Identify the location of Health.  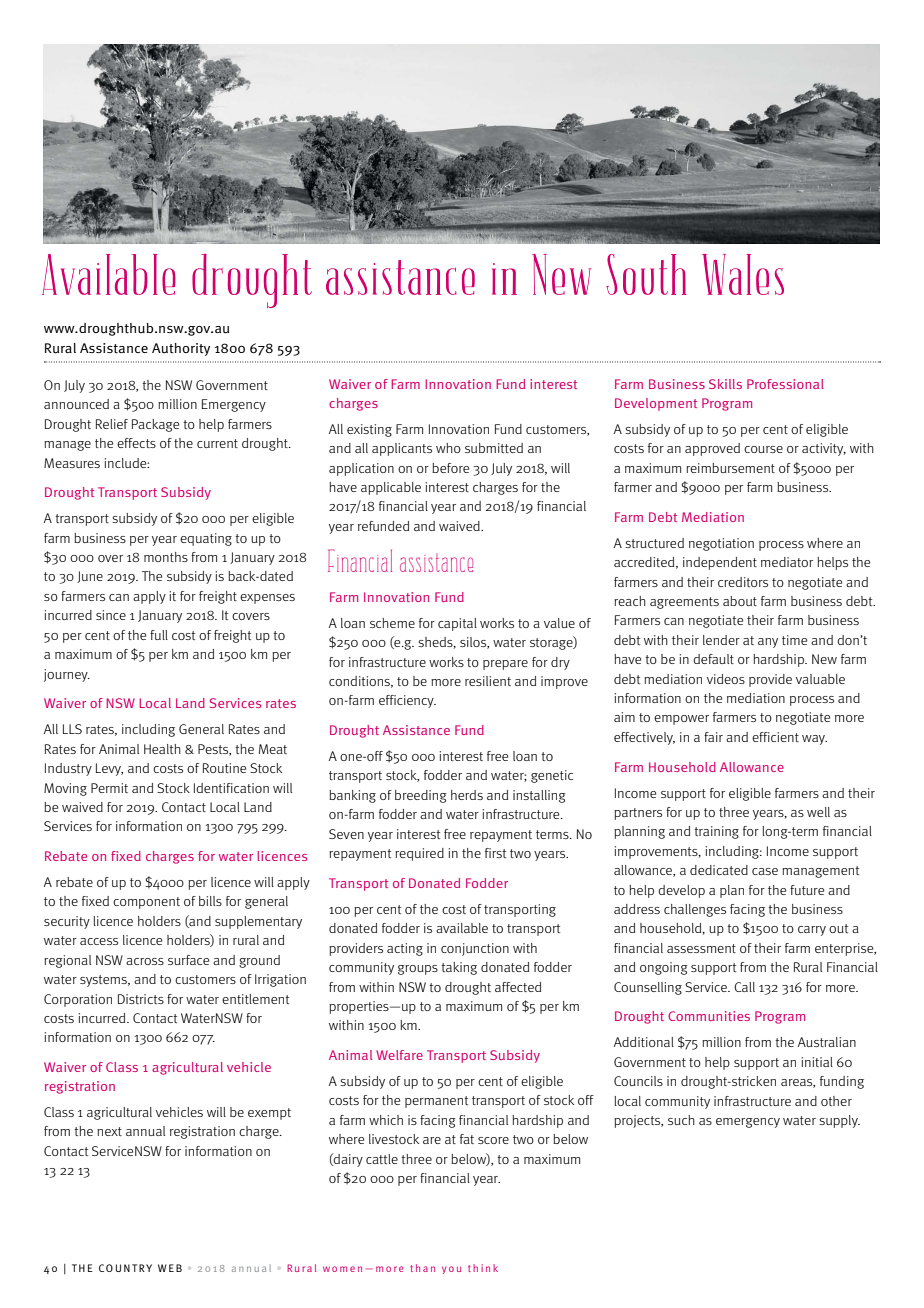
(162, 749).
